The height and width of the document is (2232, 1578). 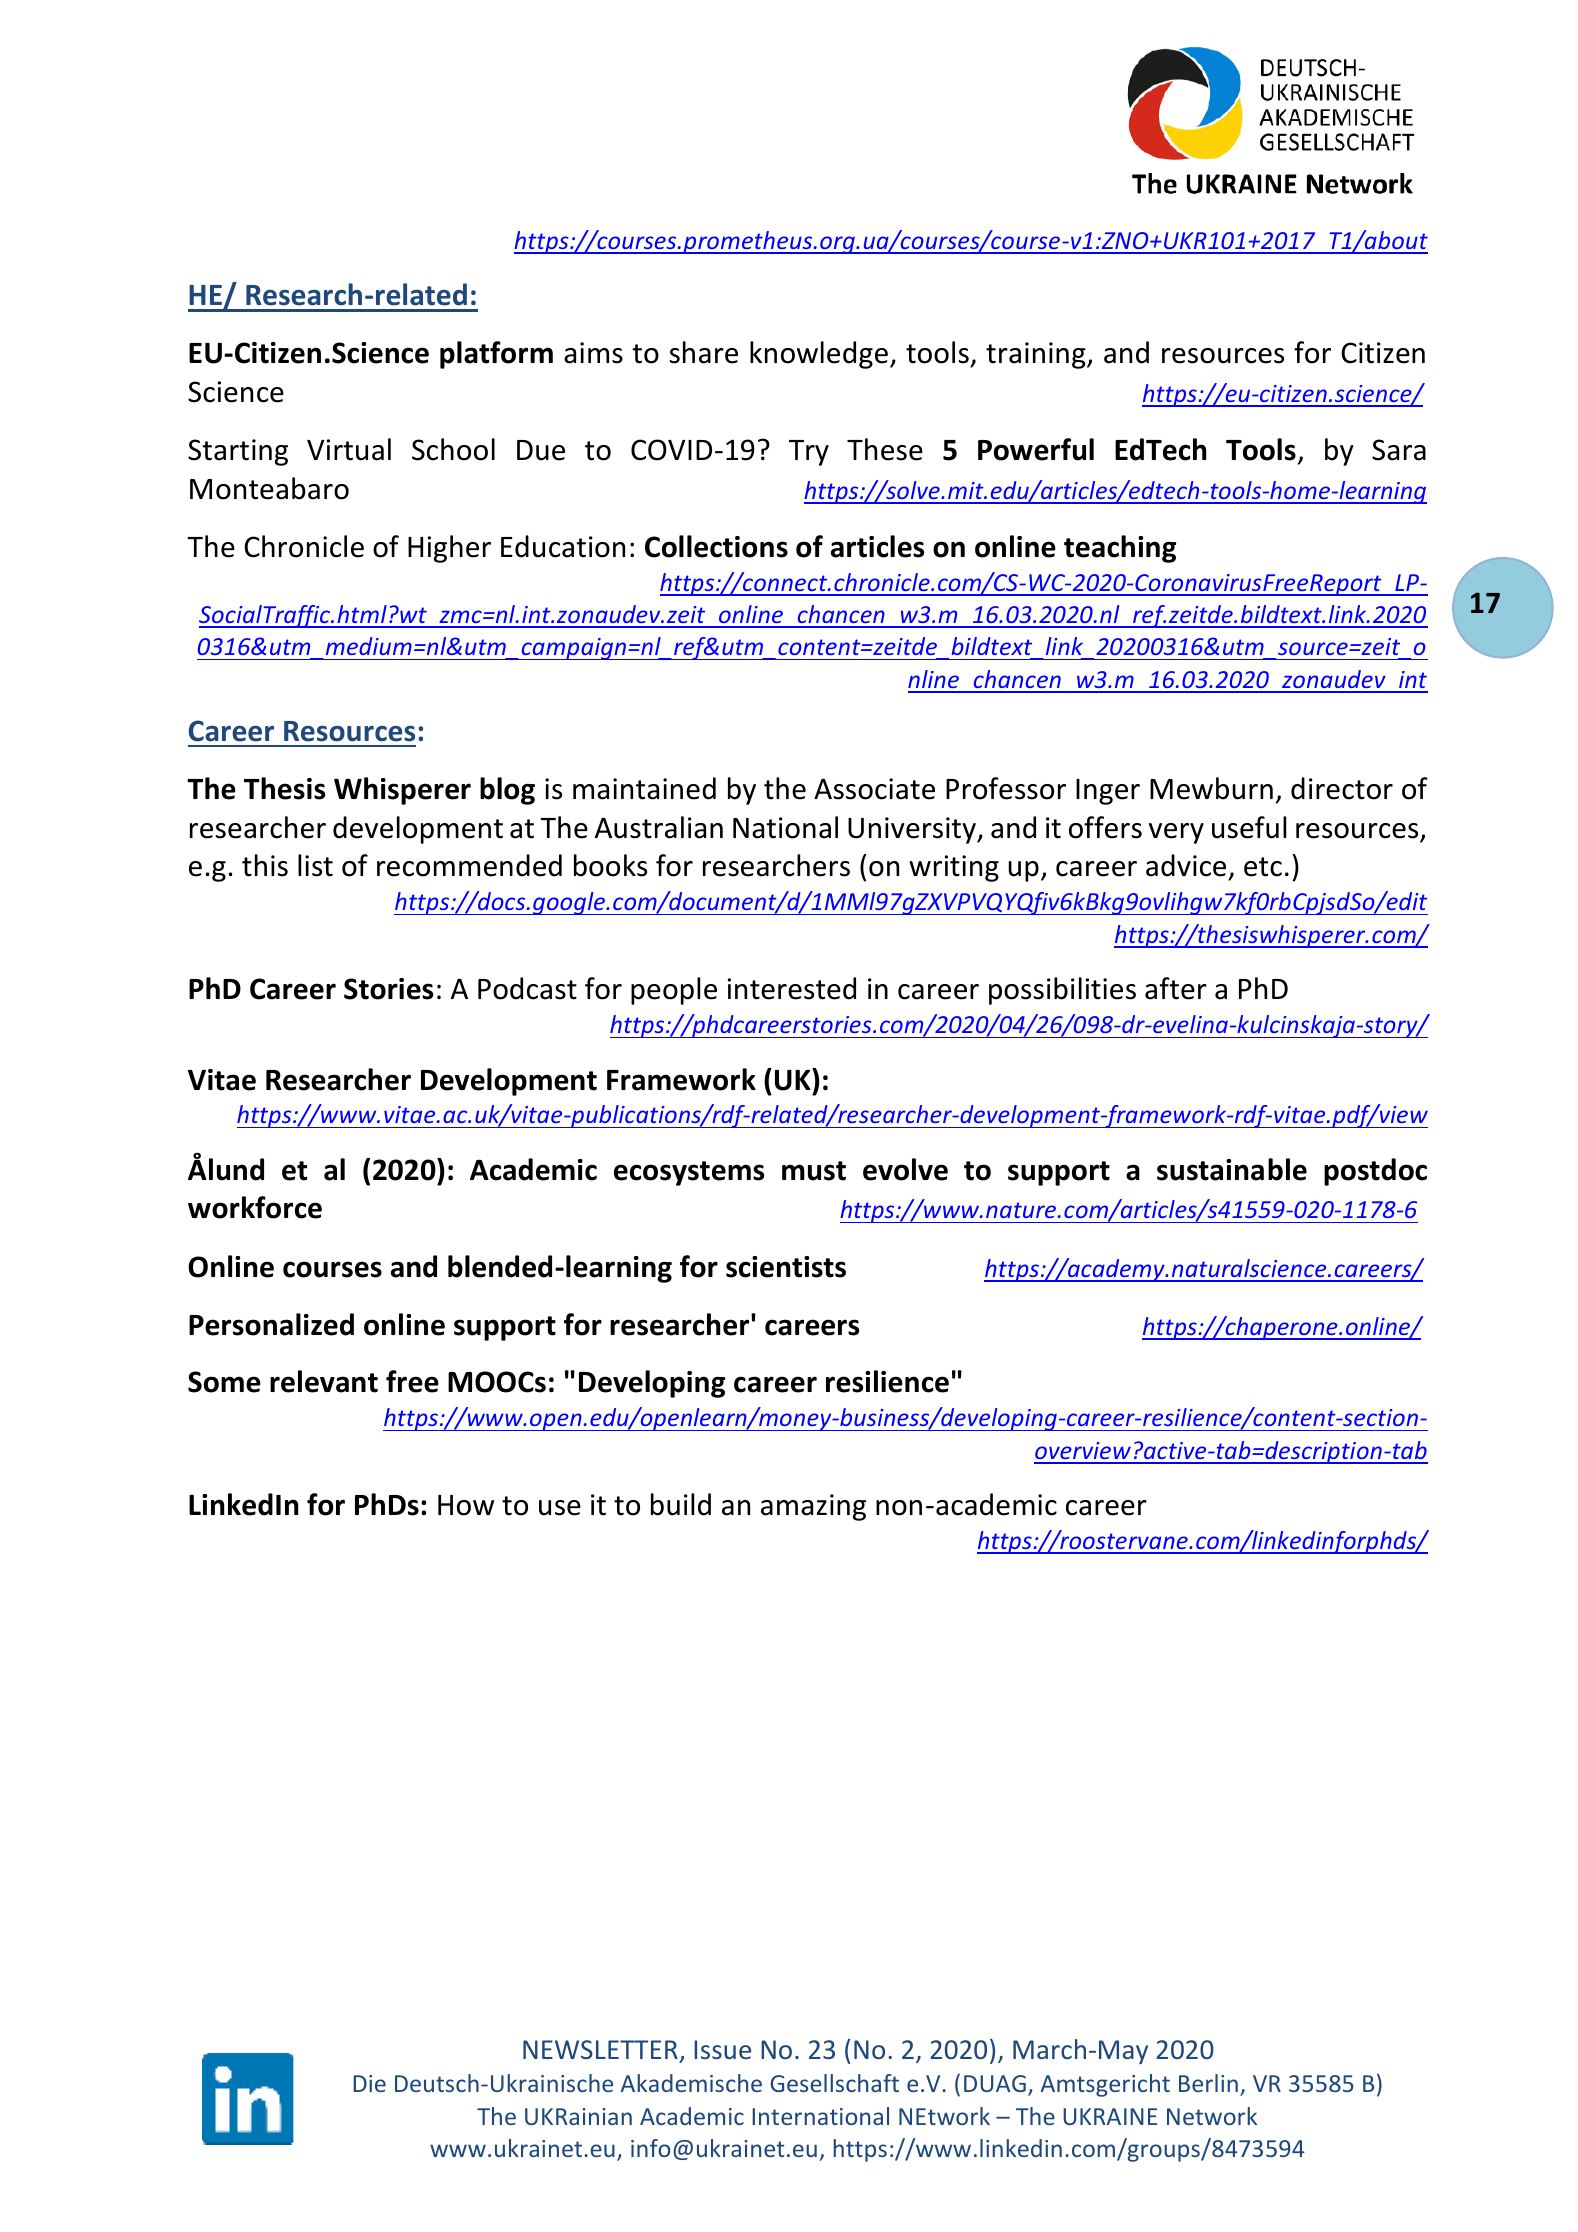 What do you see at coordinates (814, 1171) in the document?
I see `must` at bounding box center [814, 1171].
